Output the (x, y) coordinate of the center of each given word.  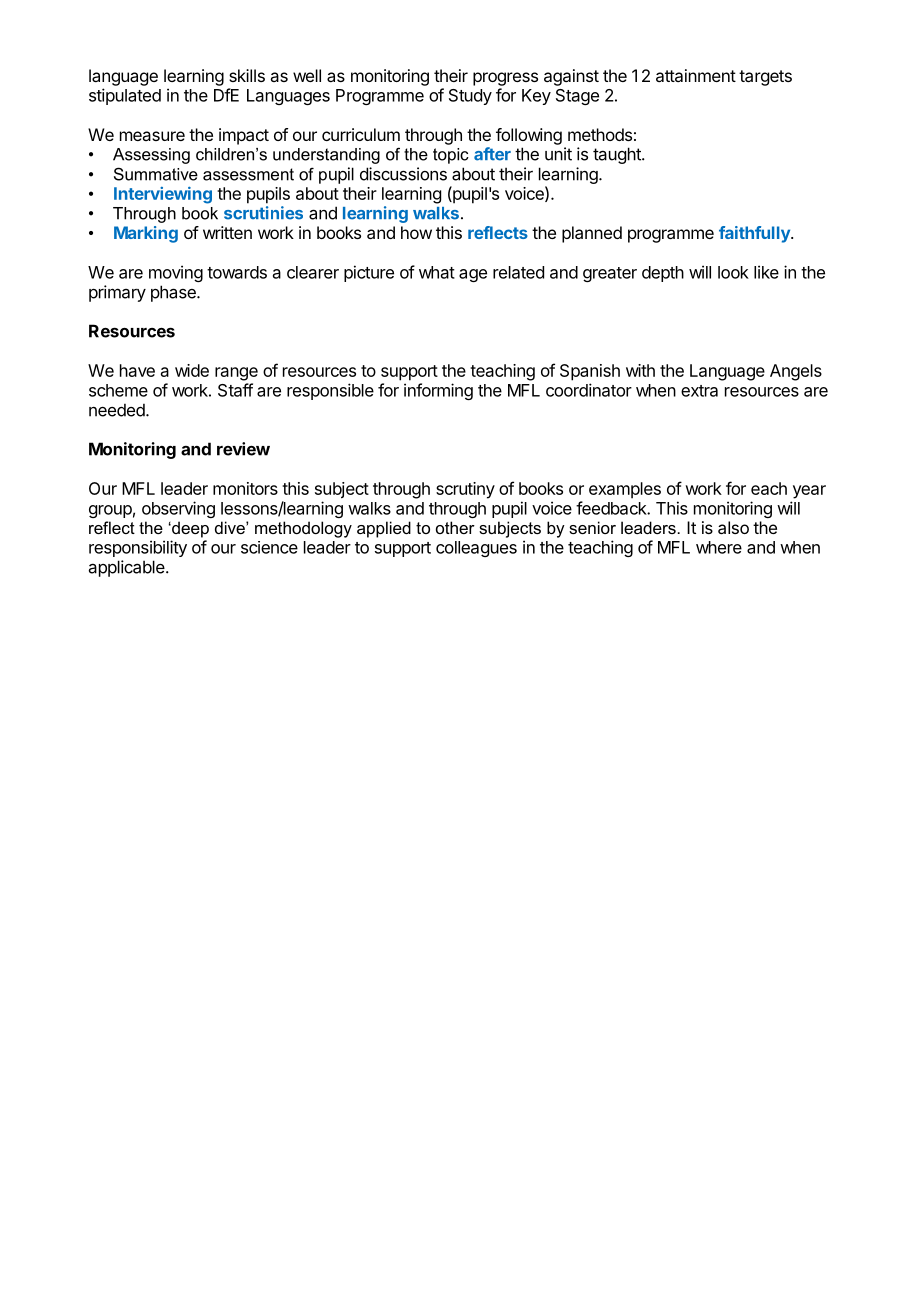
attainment (696, 75)
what (437, 272)
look (733, 272)
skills (247, 75)
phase (174, 293)
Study (470, 97)
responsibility (138, 548)
